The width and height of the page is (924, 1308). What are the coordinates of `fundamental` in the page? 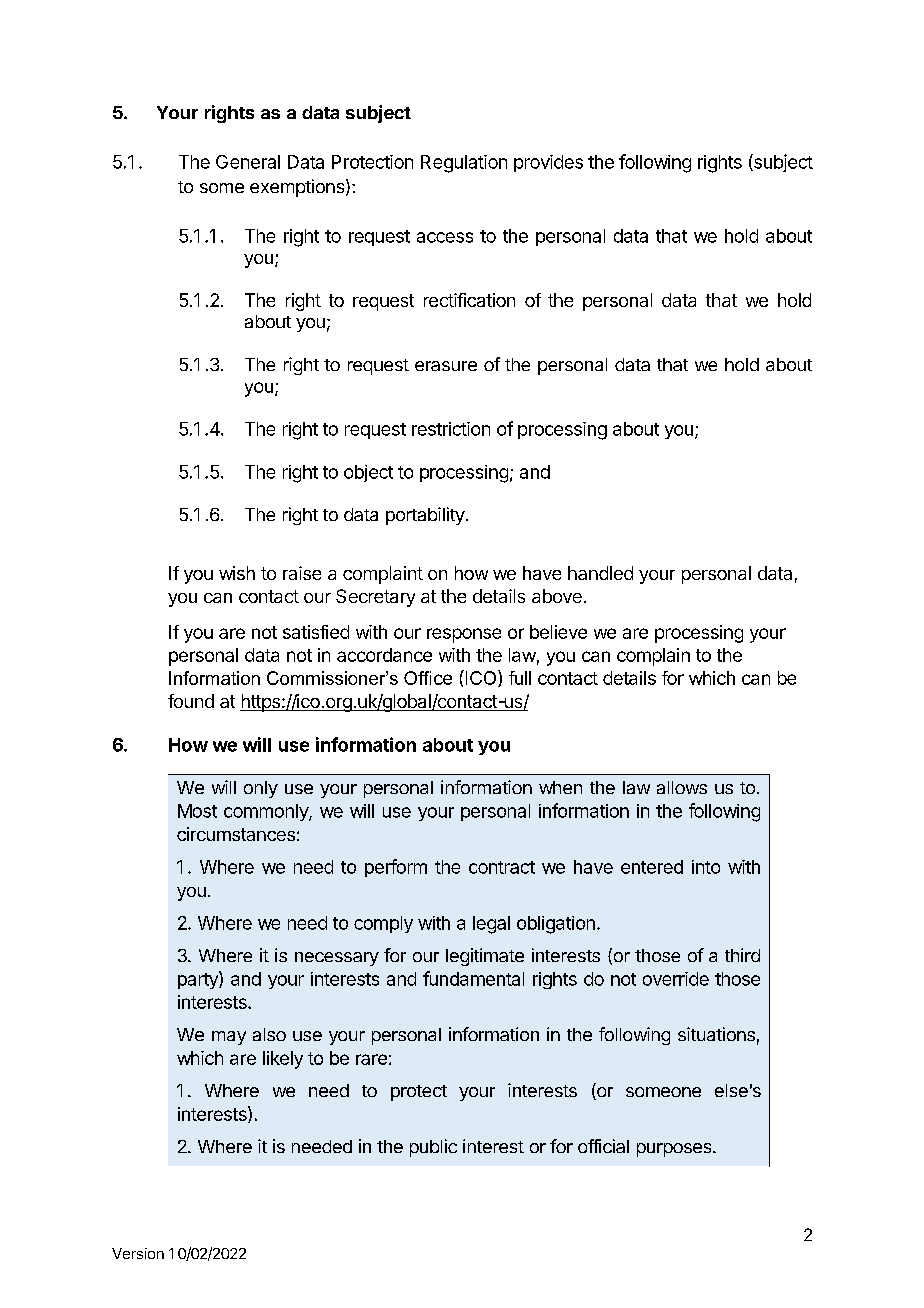 It's located at (473, 978).
